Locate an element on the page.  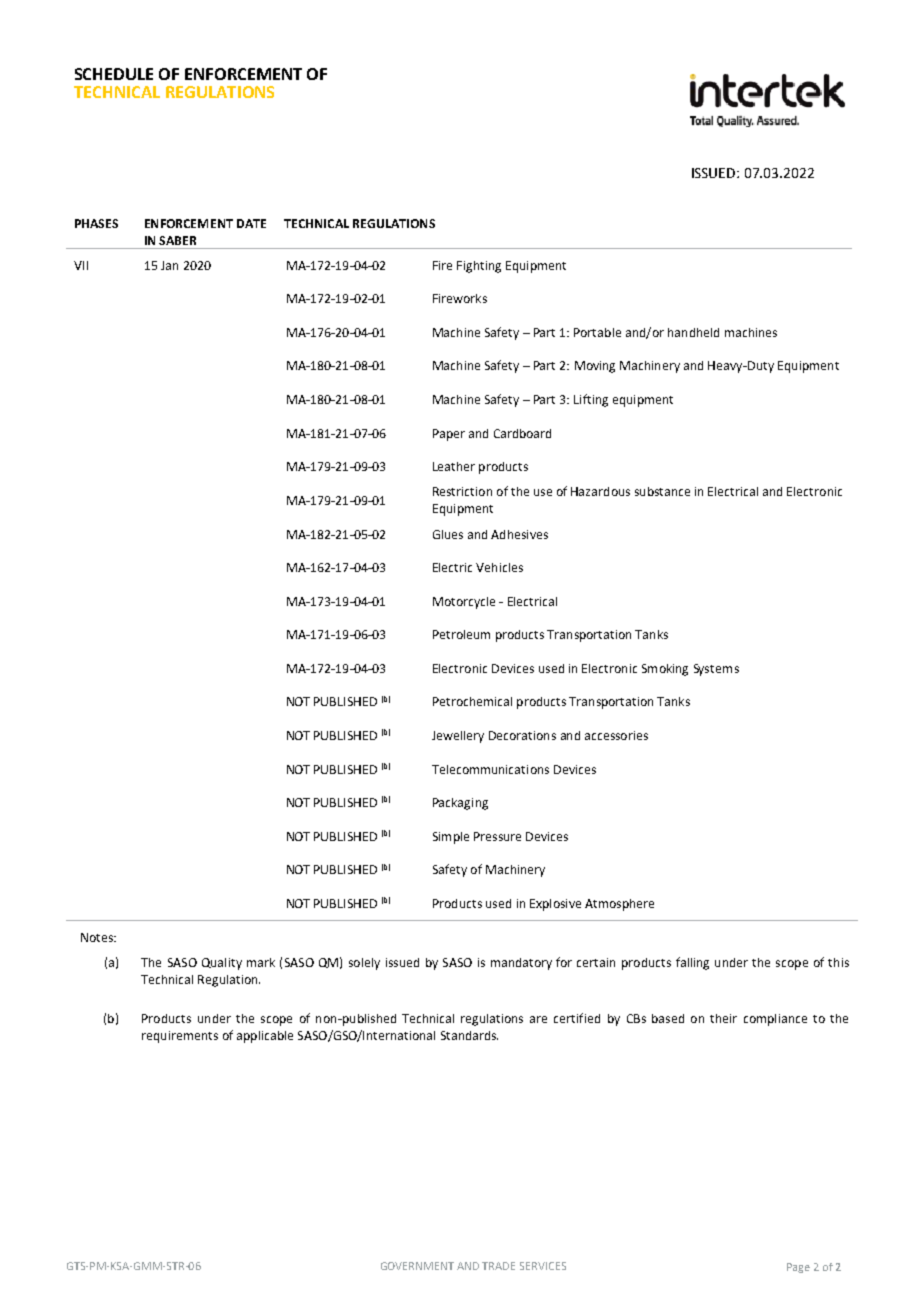
falling is located at coordinates (692, 963).
